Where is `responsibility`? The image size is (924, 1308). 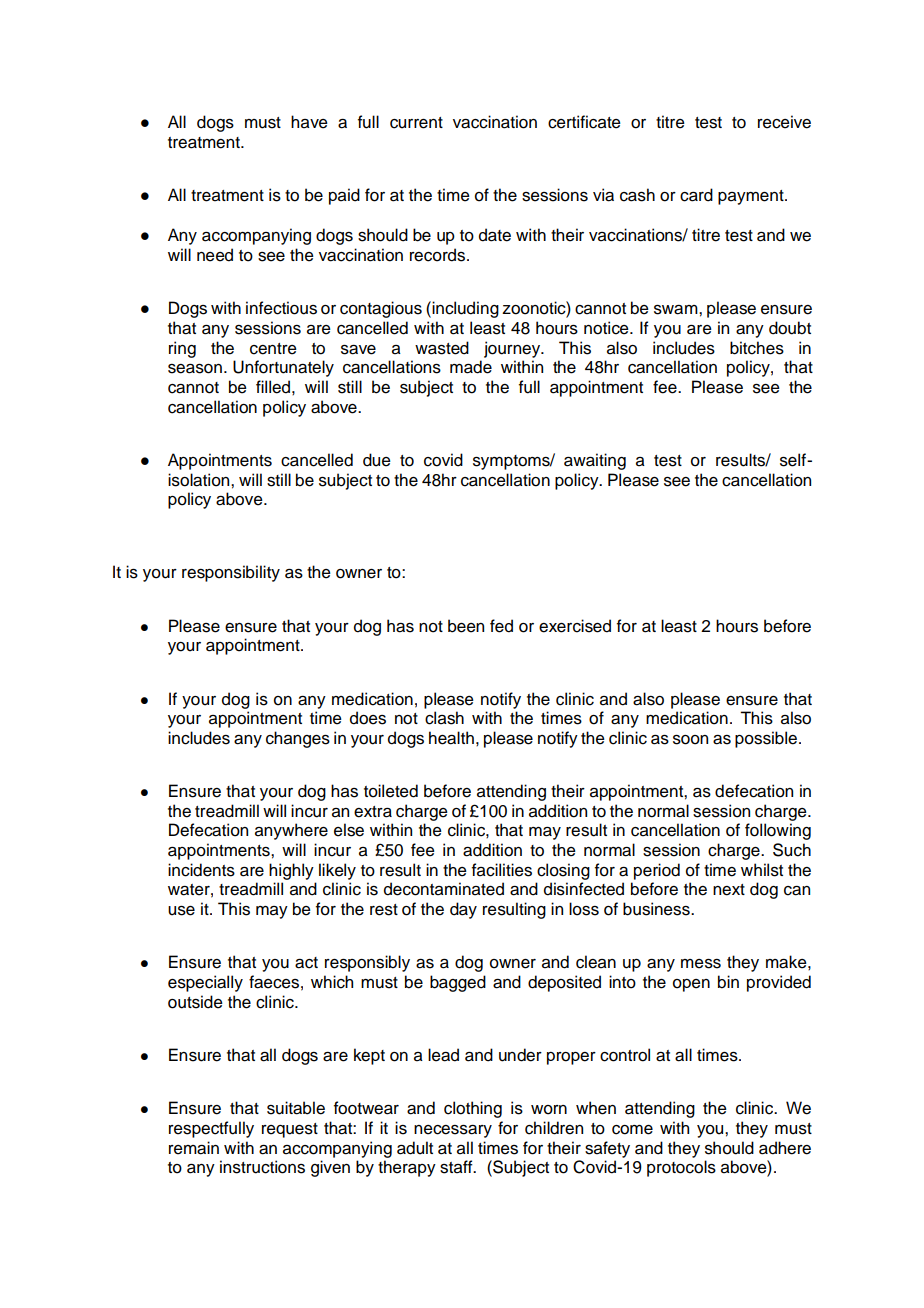 responsibility is located at coordinates (231, 573).
